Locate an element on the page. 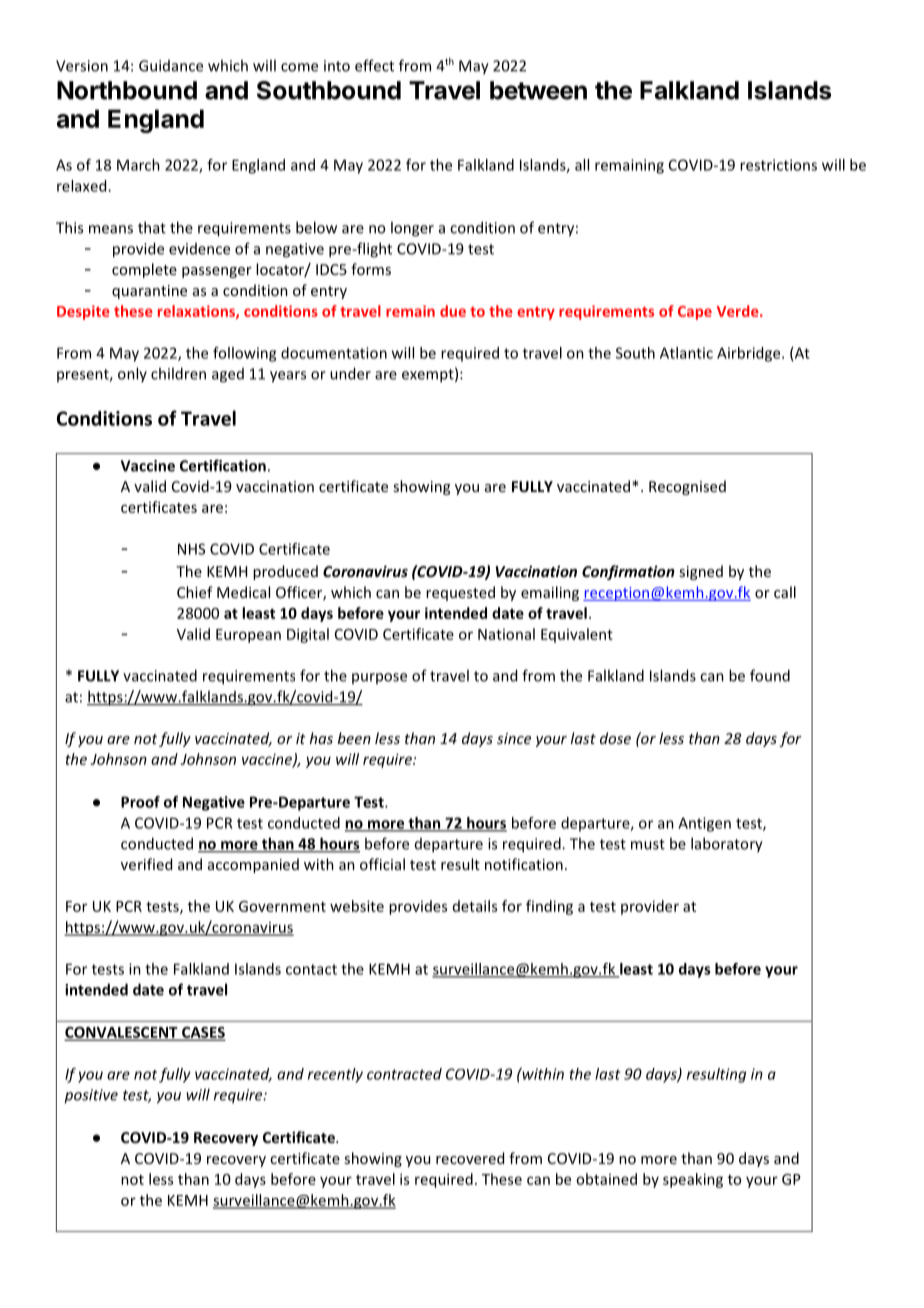 This document has width=924, height=1308. positive is located at coordinates (91, 1096).
